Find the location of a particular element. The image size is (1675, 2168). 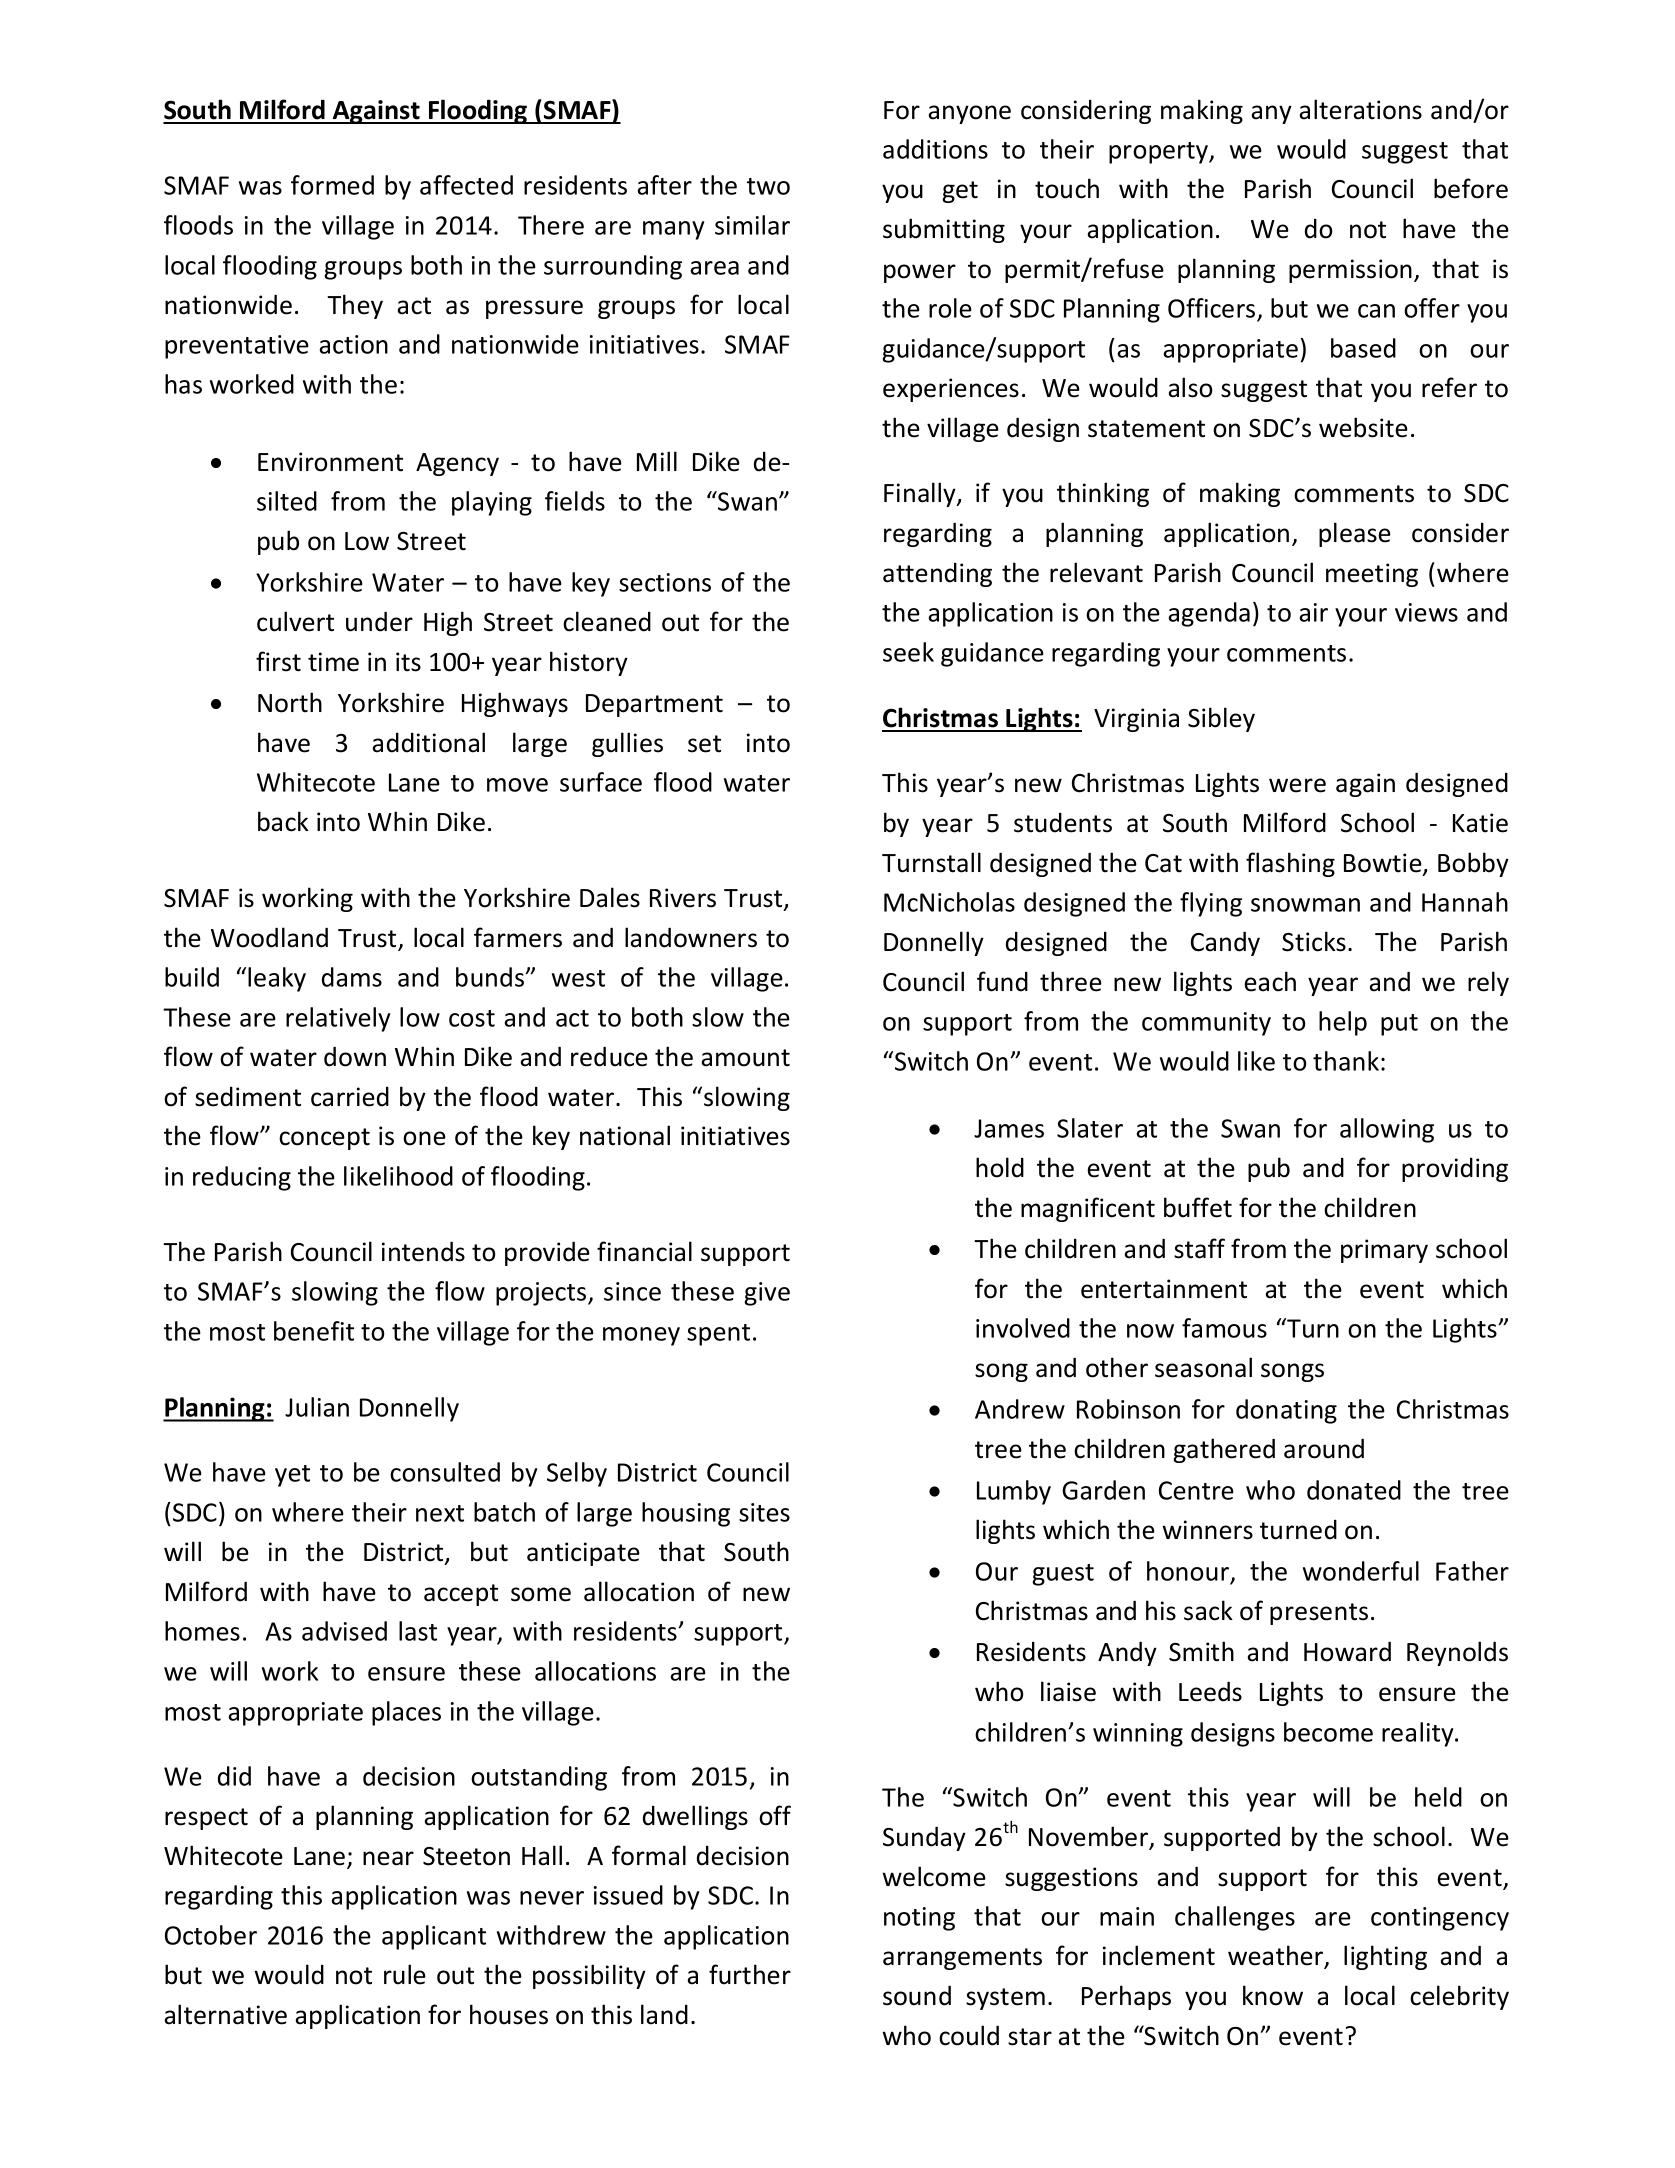

donated is located at coordinates (1354, 1490).
